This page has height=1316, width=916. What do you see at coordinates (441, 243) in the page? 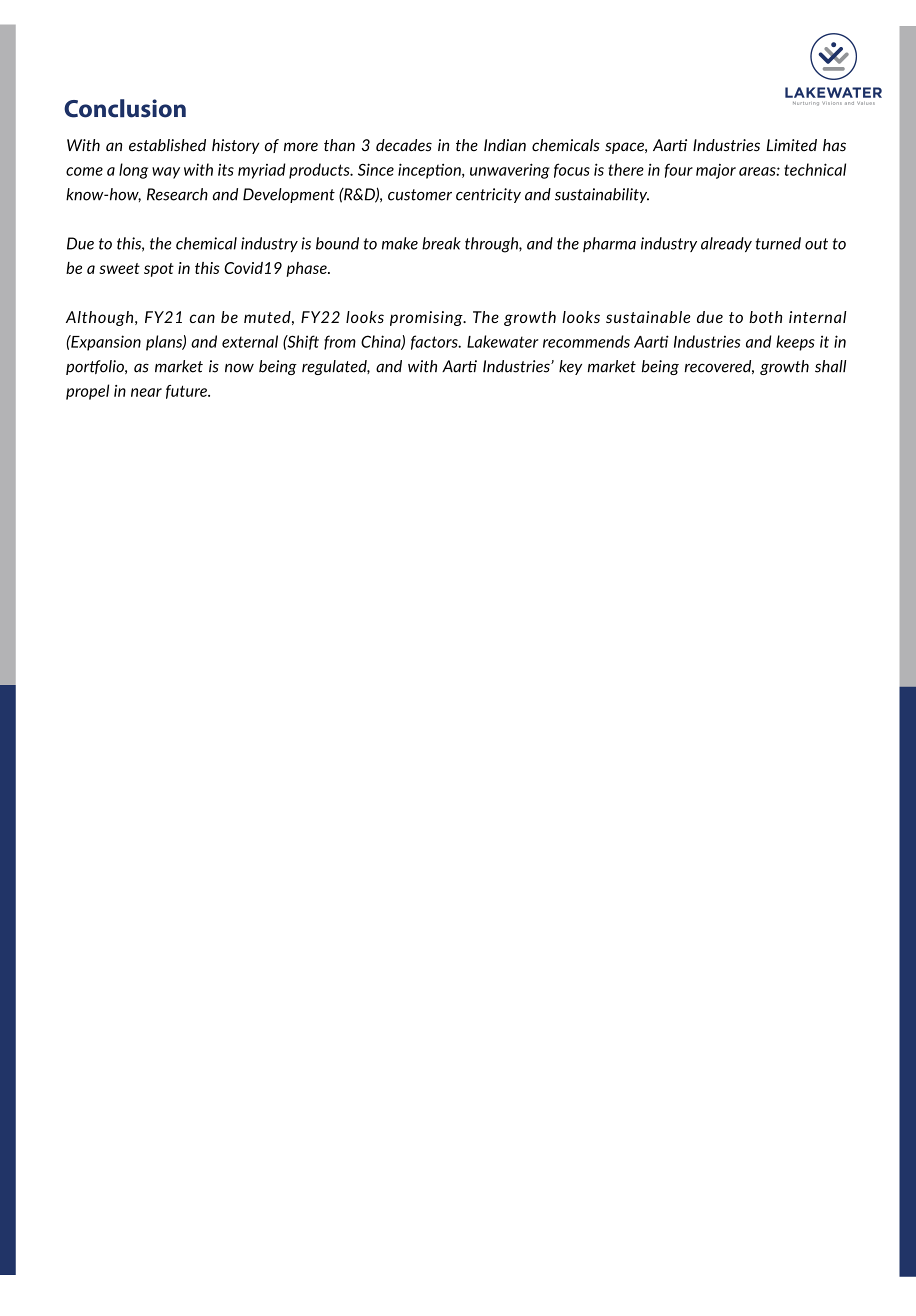
I see `break` at bounding box center [441, 243].
